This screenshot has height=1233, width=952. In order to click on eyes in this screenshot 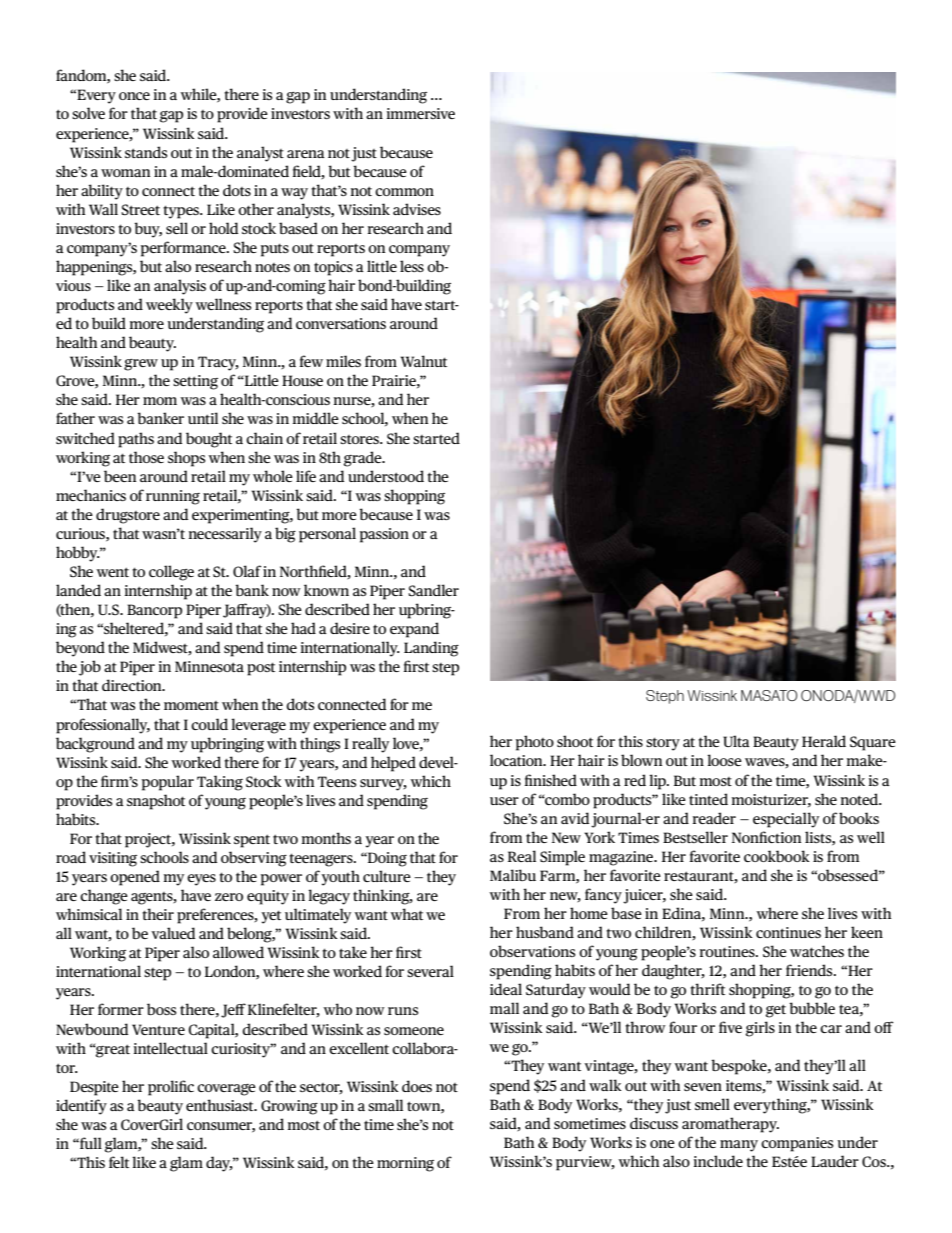, I will do `click(201, 880)`.
